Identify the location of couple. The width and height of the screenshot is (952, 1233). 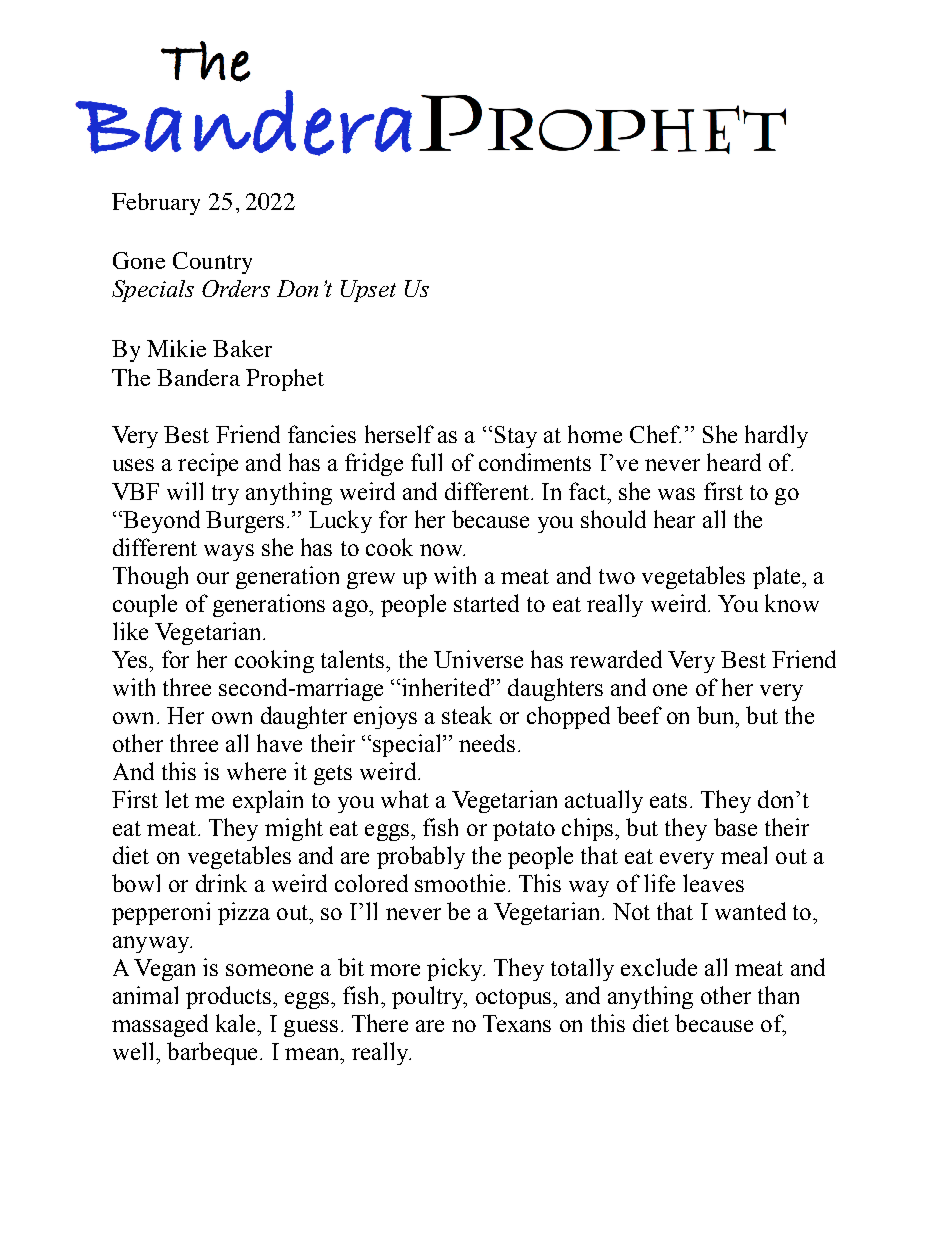
(145, 605).
